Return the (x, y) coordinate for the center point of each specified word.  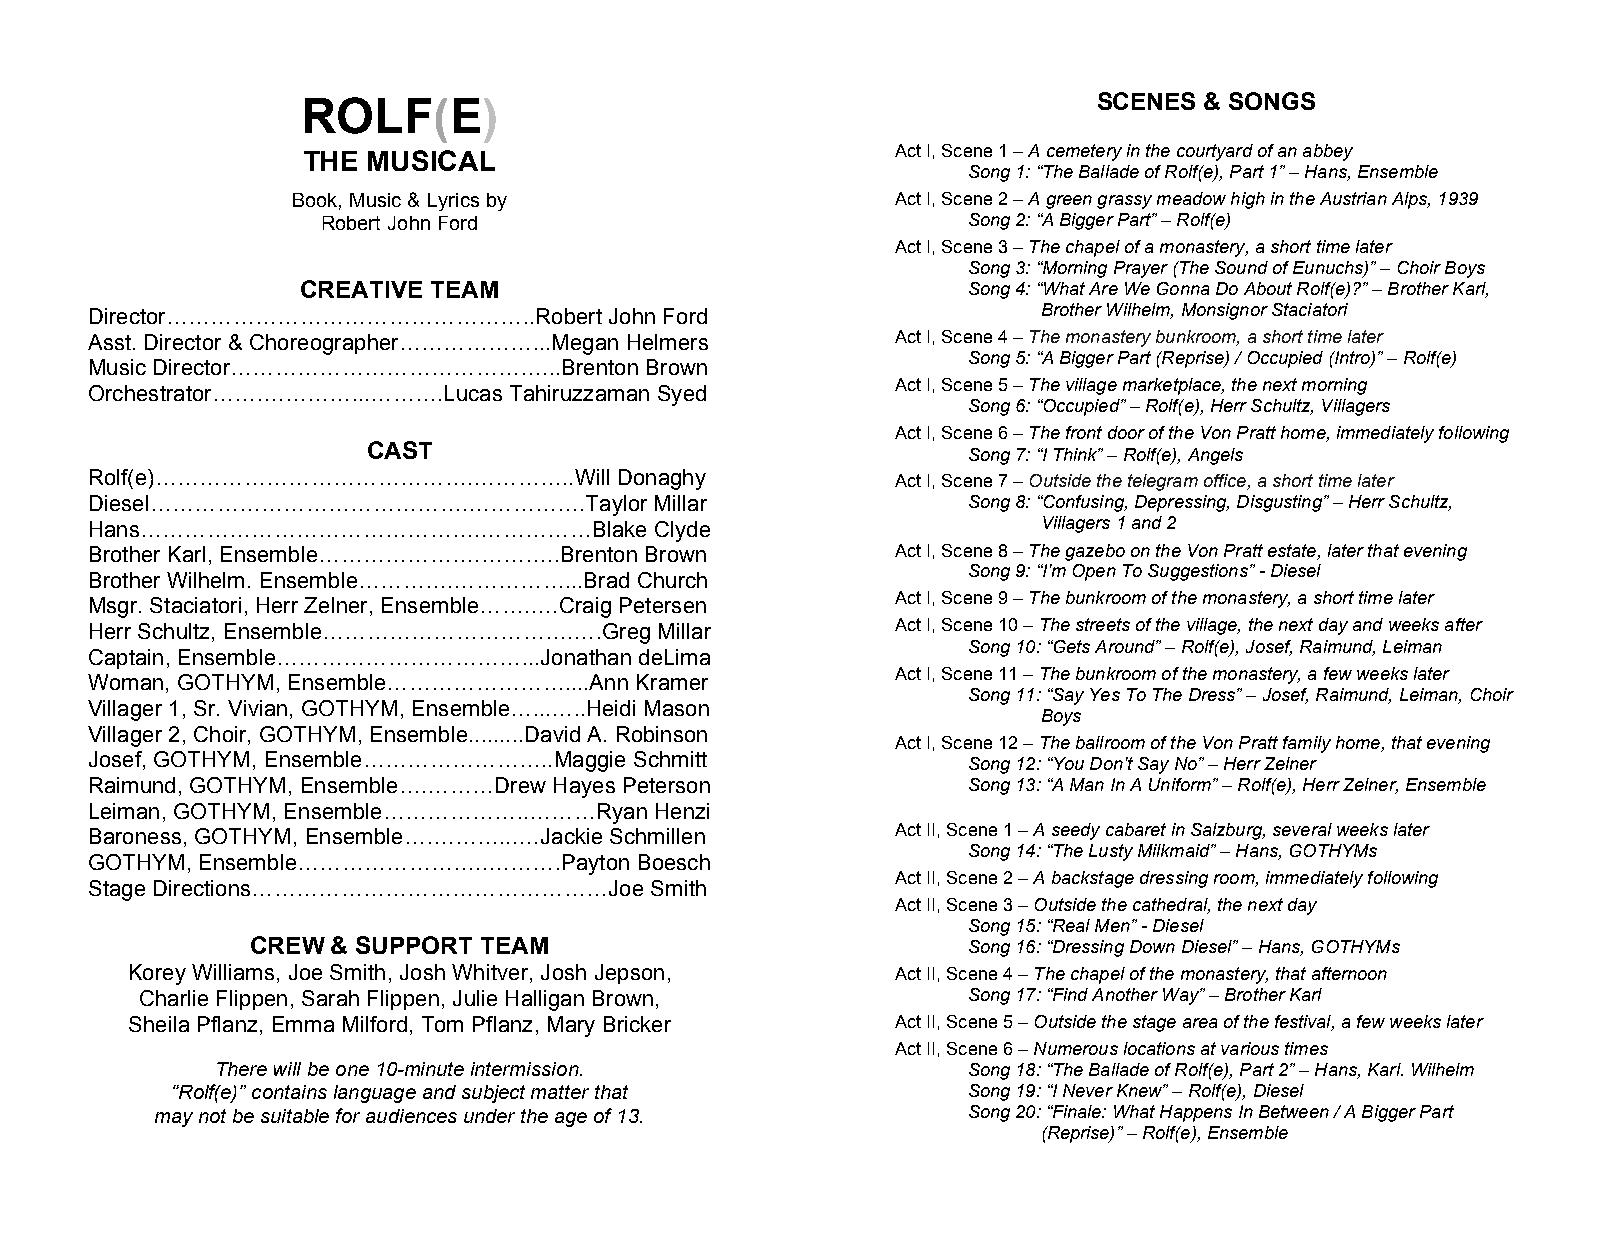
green (1069, 202)
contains (289, 1092)
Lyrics (453, 202)
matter (560, 1092)
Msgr (115, 607)
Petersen (663, 605)
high (1248, 200)
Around (1126, 646)
